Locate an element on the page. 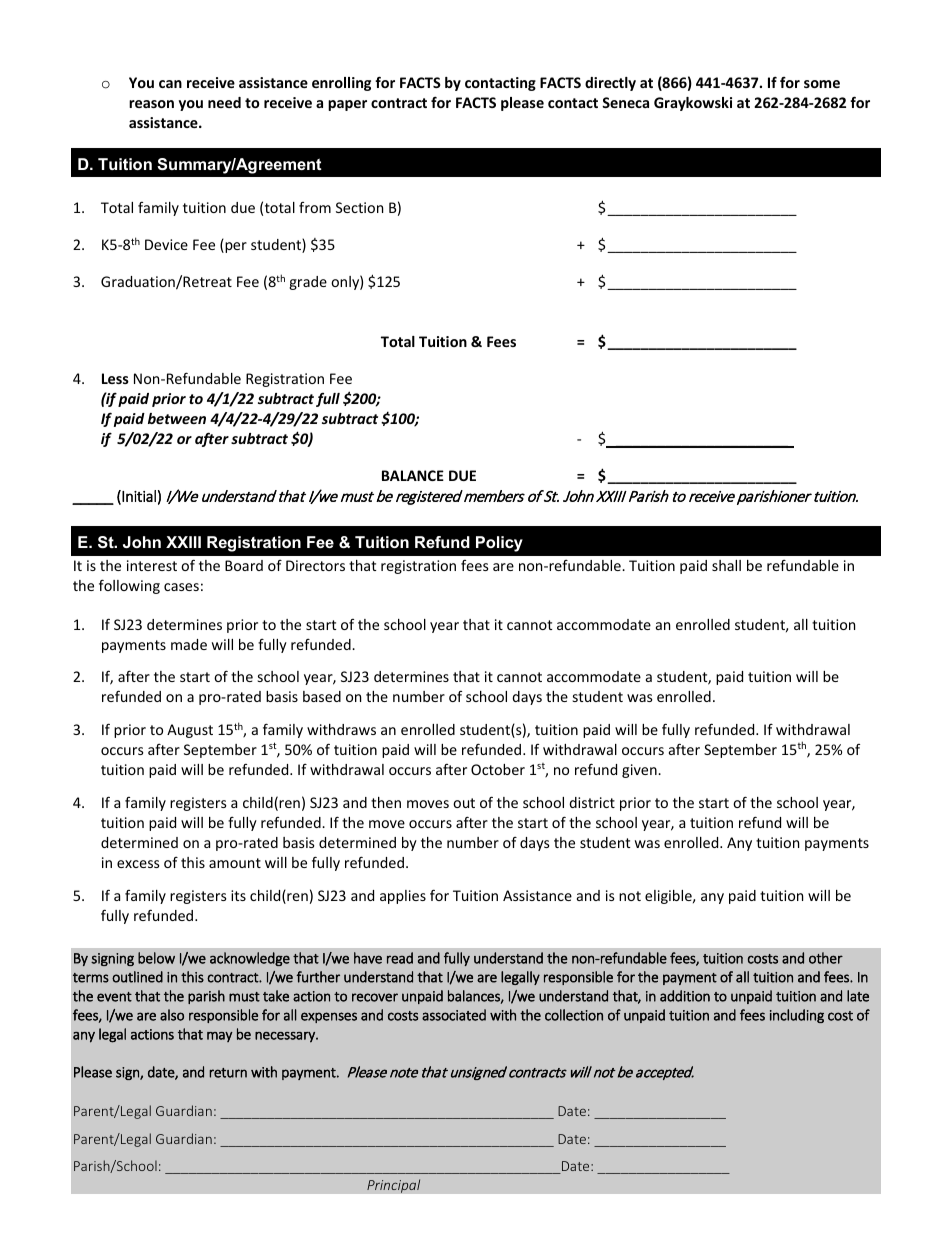  excess is located at coordinates (138, 864).
